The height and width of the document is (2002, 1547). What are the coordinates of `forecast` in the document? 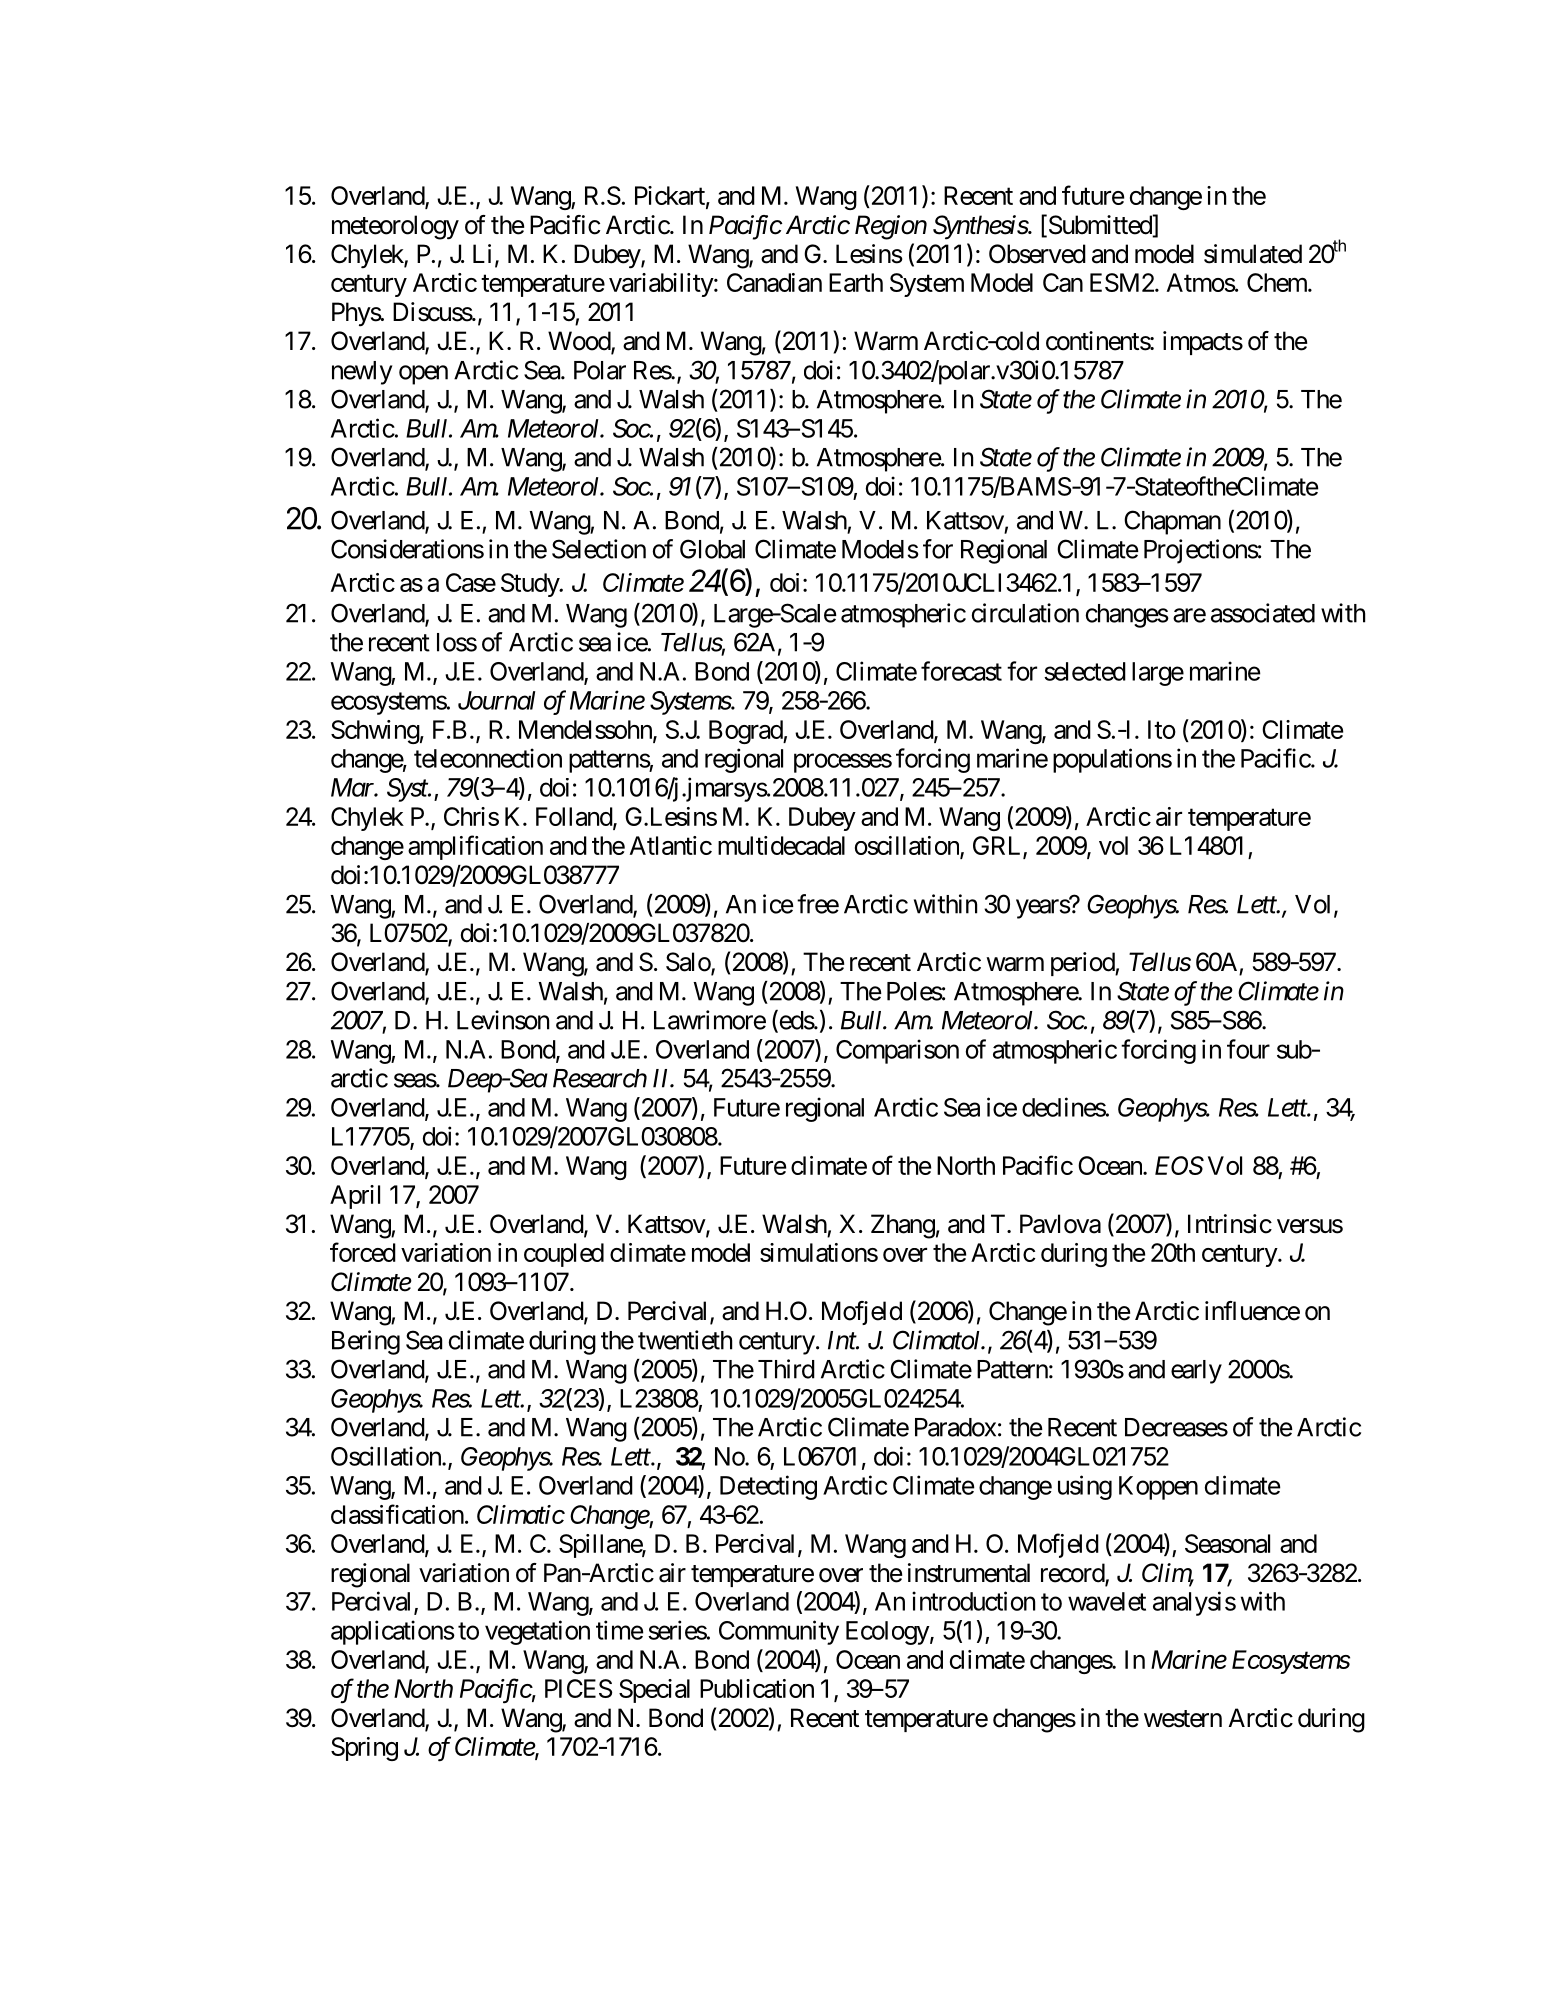 It's located at (961, 671).
